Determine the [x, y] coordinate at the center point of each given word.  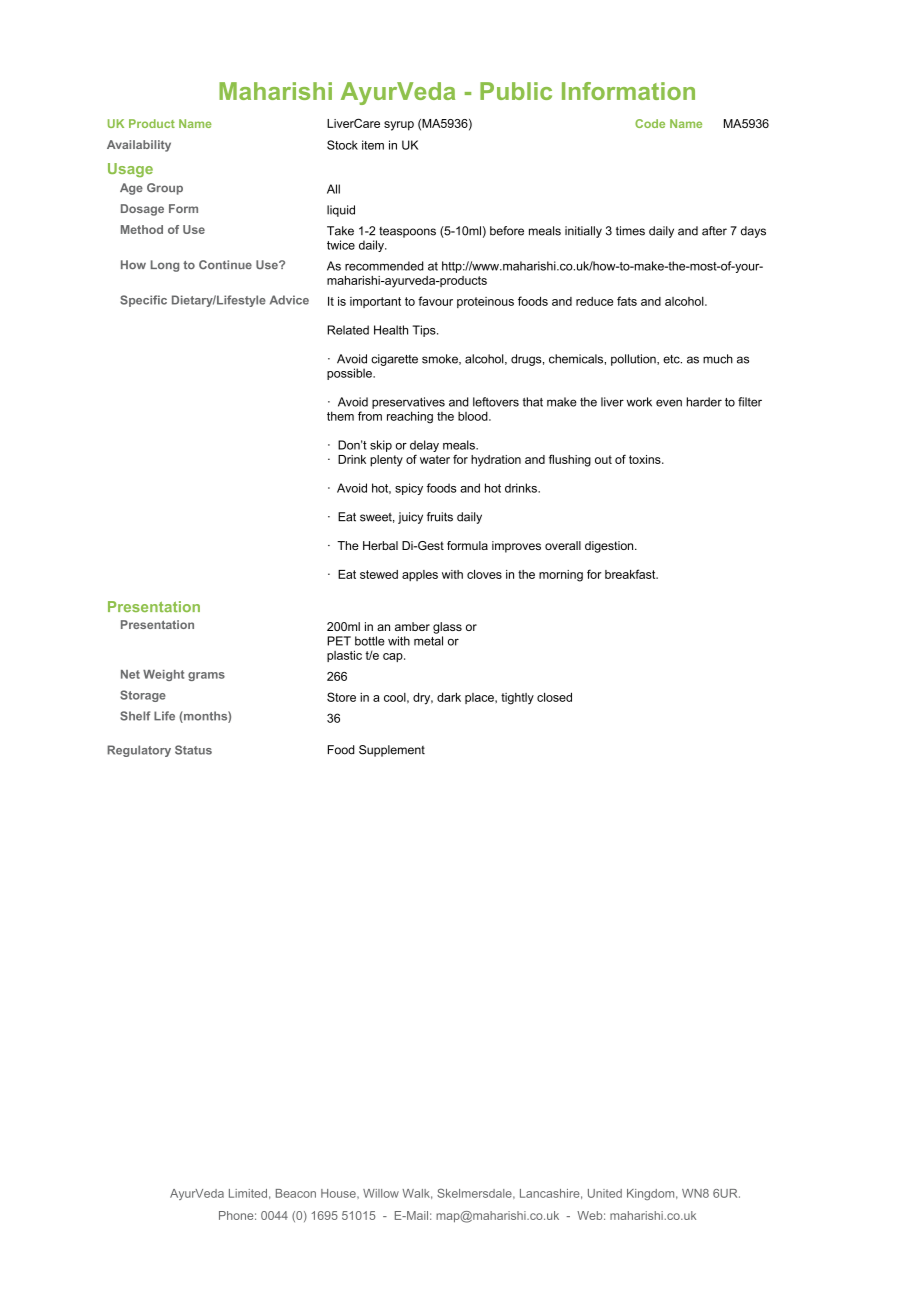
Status [193, 750]
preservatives [408, 403]
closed [554, 697]
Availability [139, 146]
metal [428, 641]
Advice [289, 300]
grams [206, 676]
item [373, 145]
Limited [248, 1193]
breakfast [631, 574]
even [669, 403]
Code [650, 123]
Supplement [392, 751]
